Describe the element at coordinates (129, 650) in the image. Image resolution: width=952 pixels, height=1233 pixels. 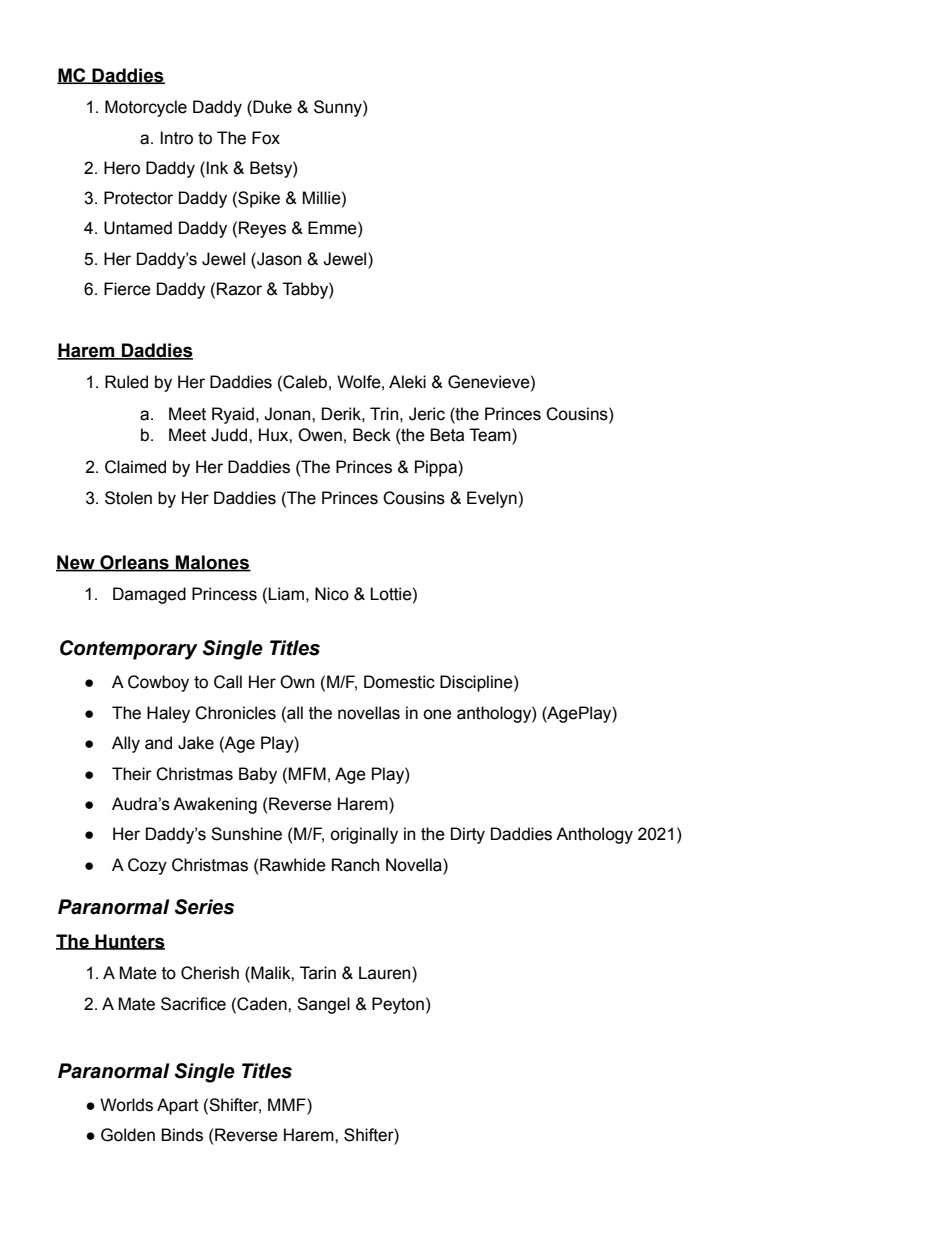
I see `Contemporary` at that location.
